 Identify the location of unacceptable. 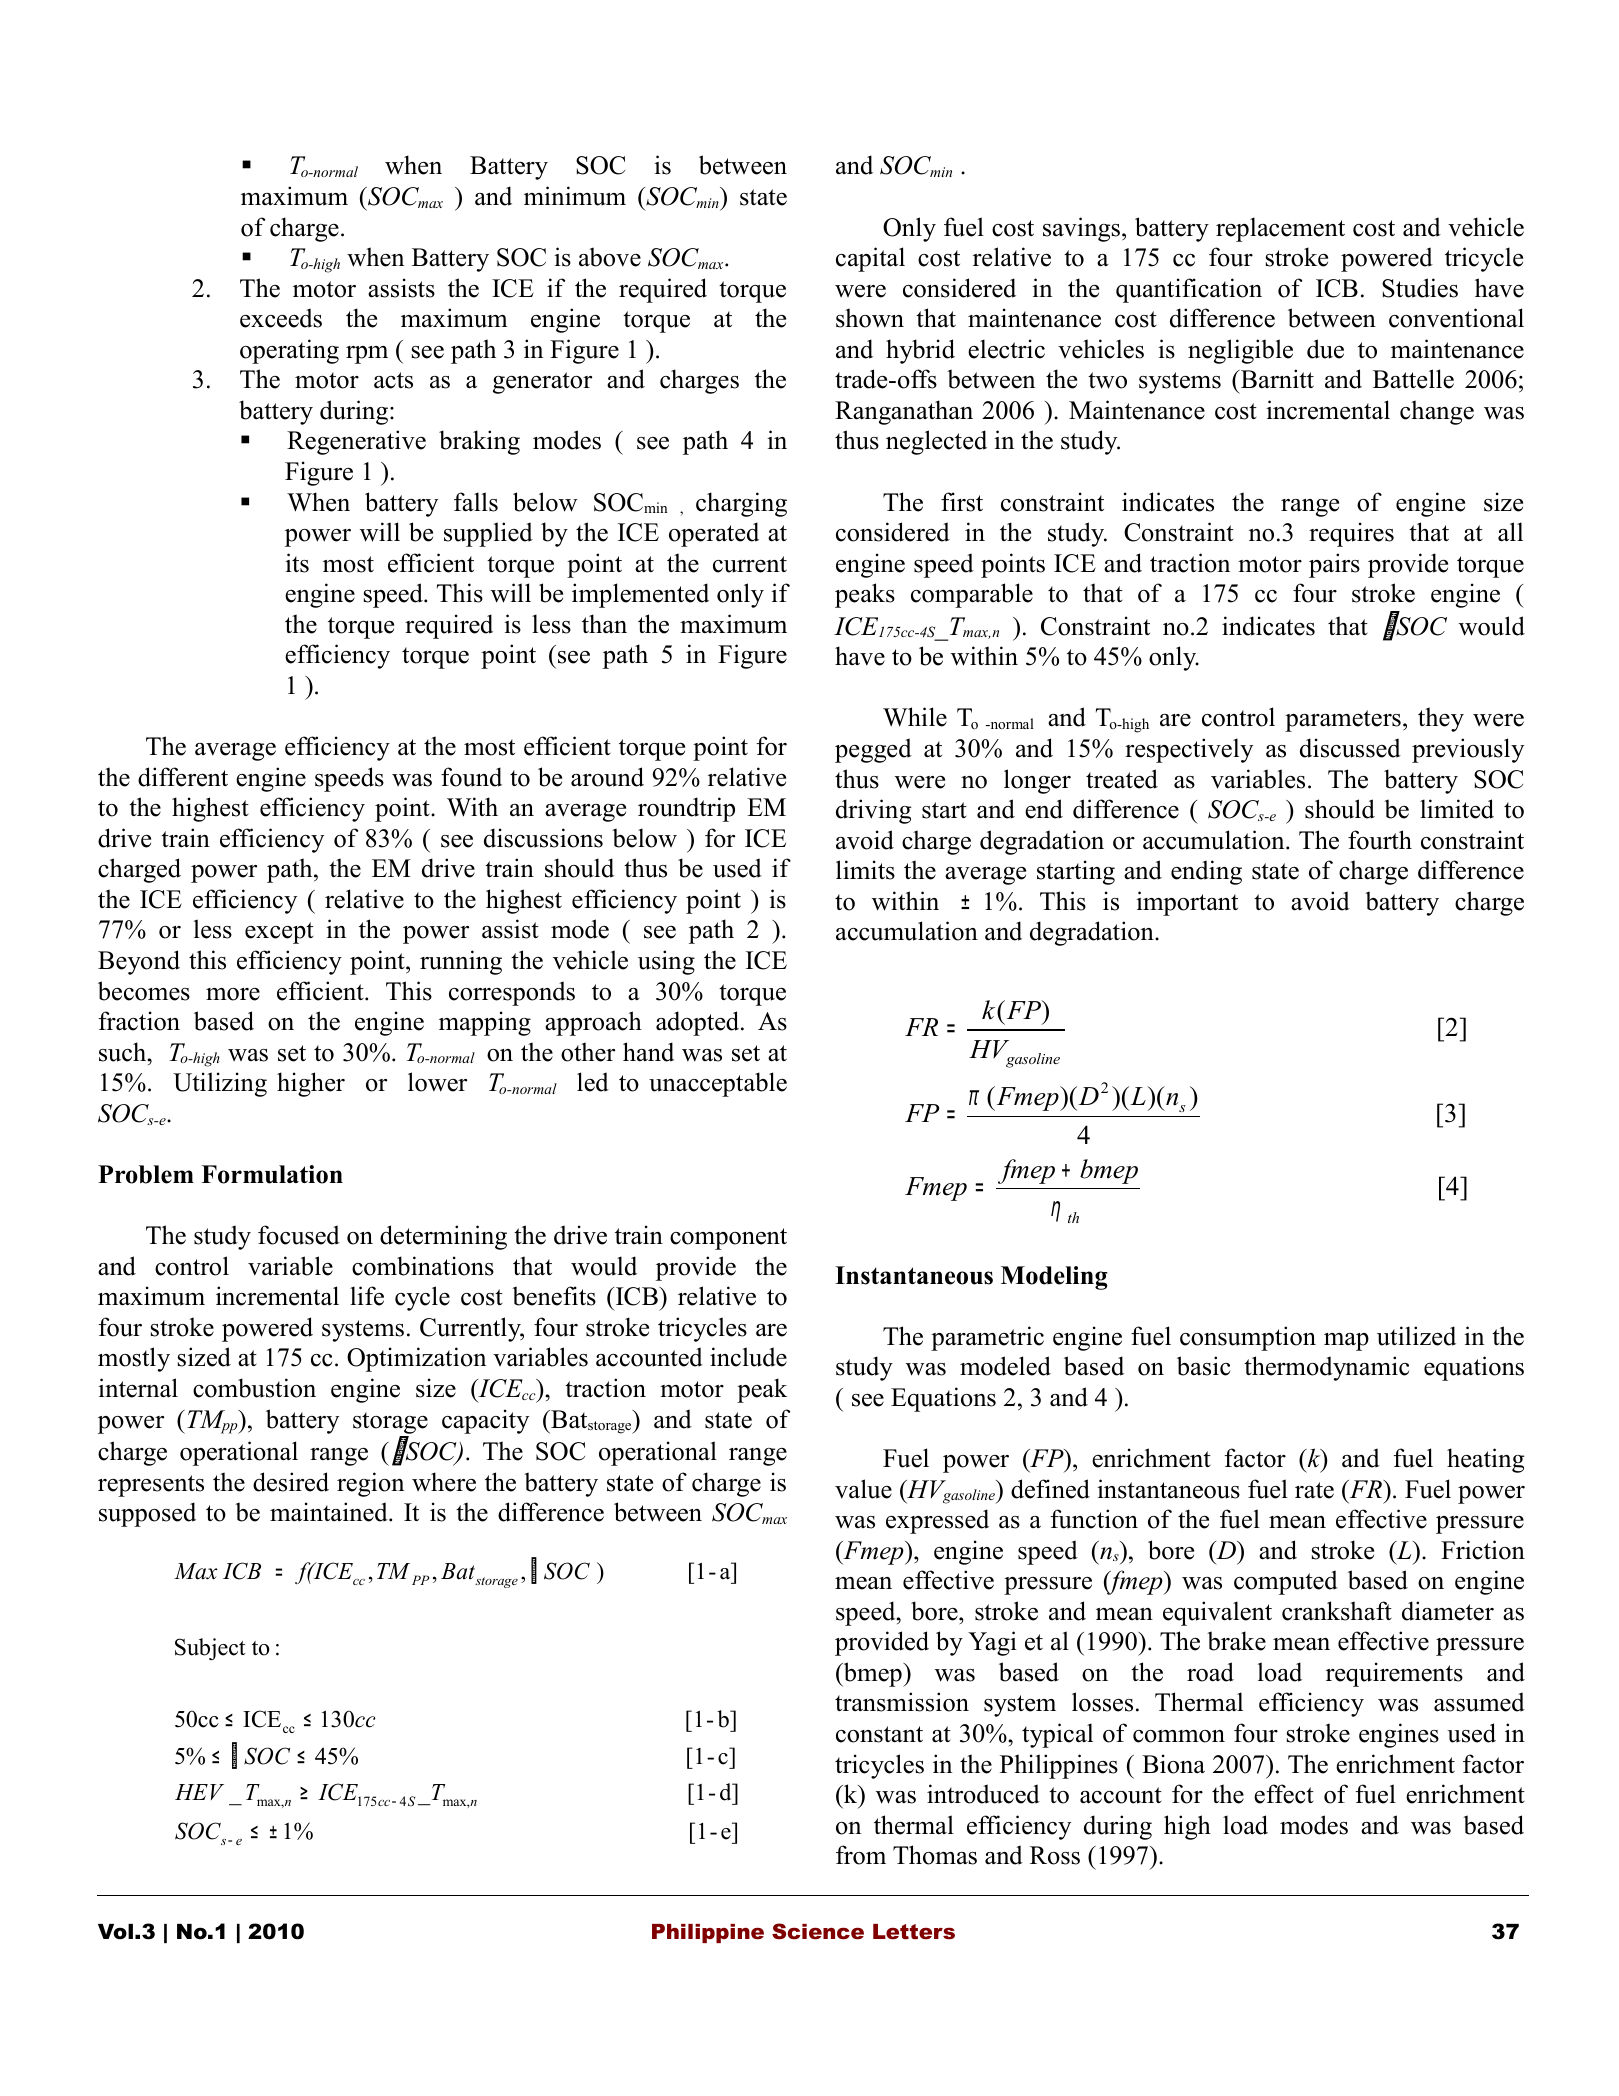
(718, 1084).
